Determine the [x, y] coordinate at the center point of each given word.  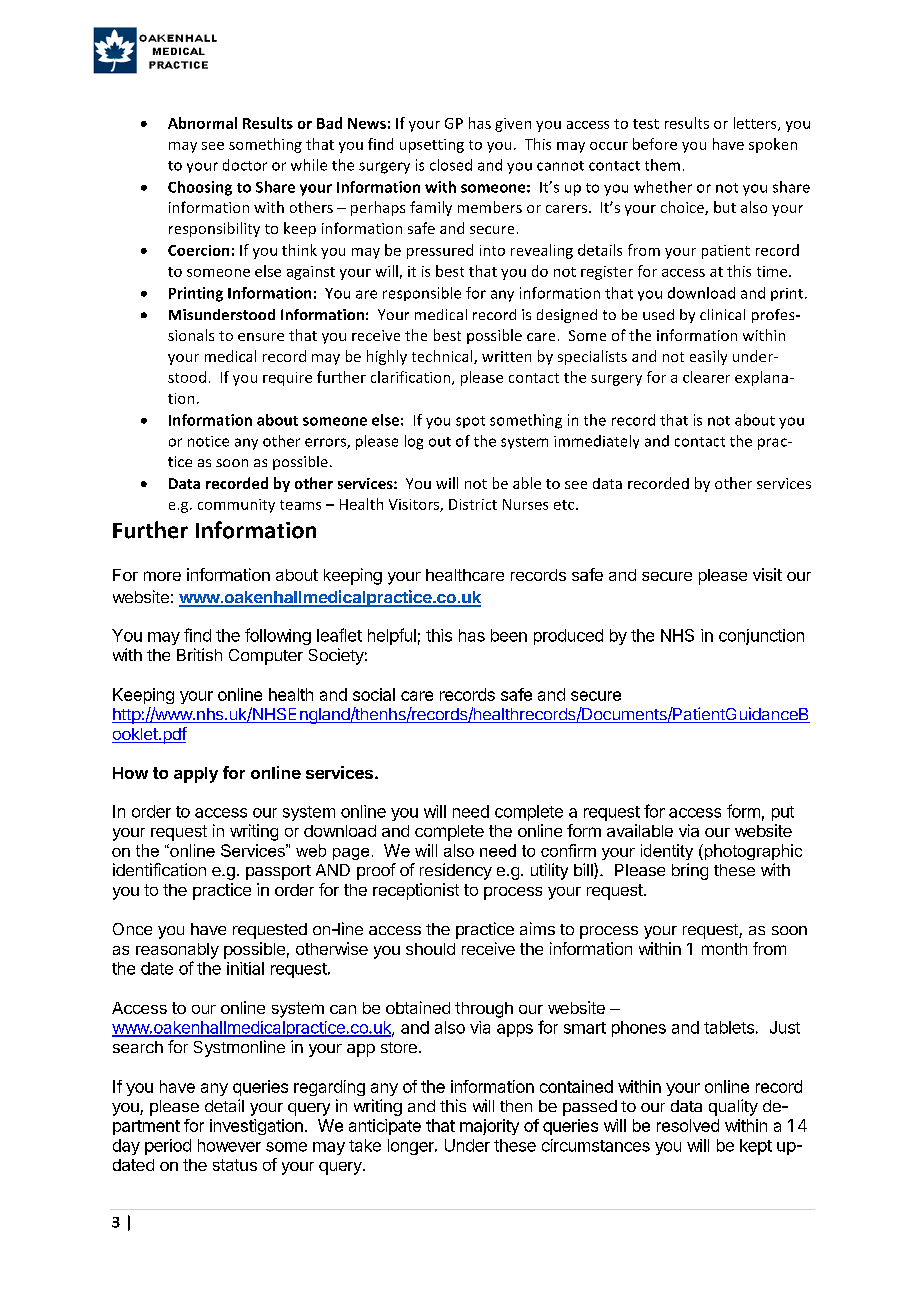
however [229, 1145]
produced [568, 637]
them [662, 165]
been [509, 635]
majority [489, 1127]
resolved [688, 1125]
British [199, 654]
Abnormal [202, 123]
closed [451, 165]
